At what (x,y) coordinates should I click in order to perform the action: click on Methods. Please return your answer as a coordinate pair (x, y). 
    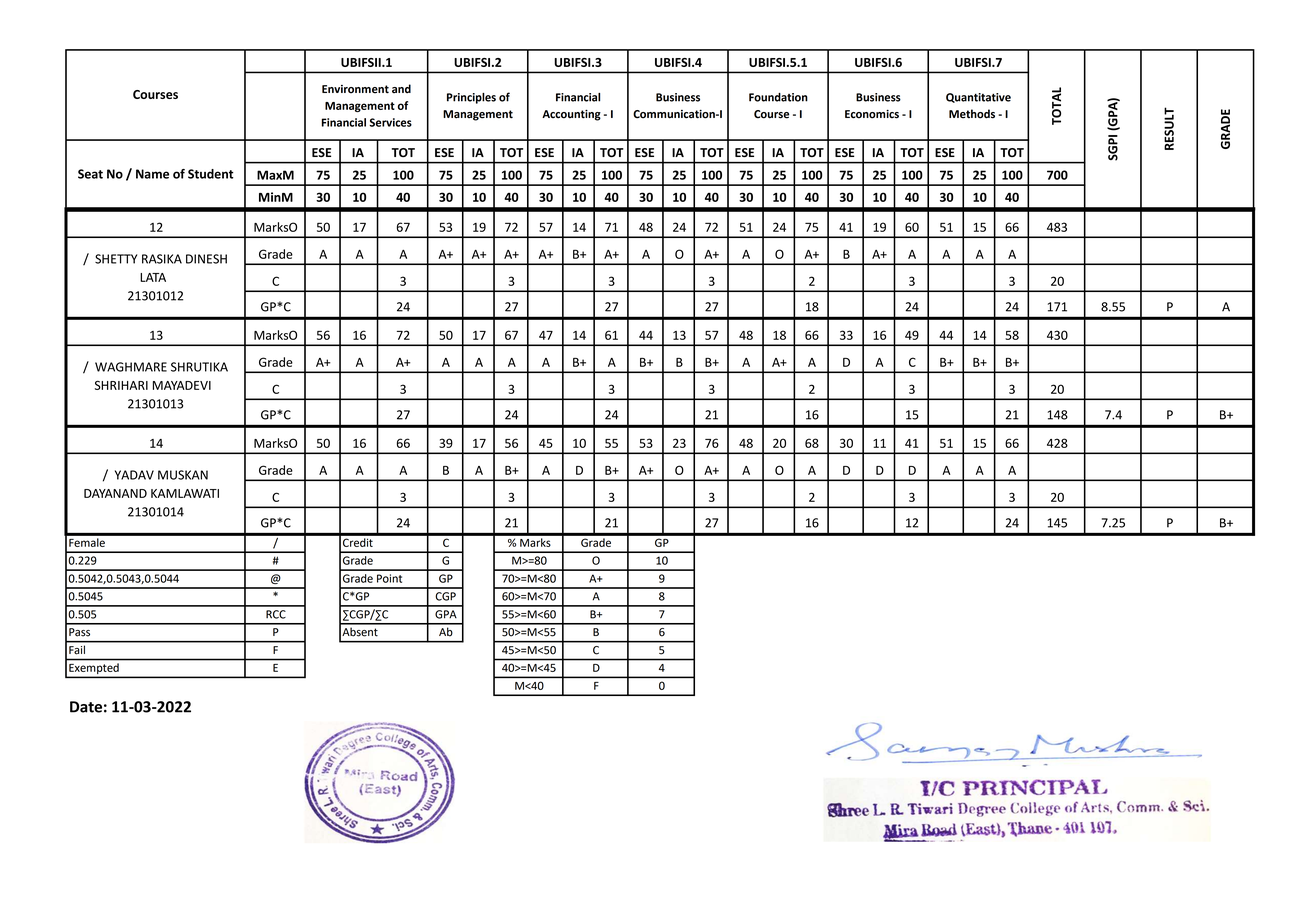
    Looking at the image, I should click on (972, 114).
